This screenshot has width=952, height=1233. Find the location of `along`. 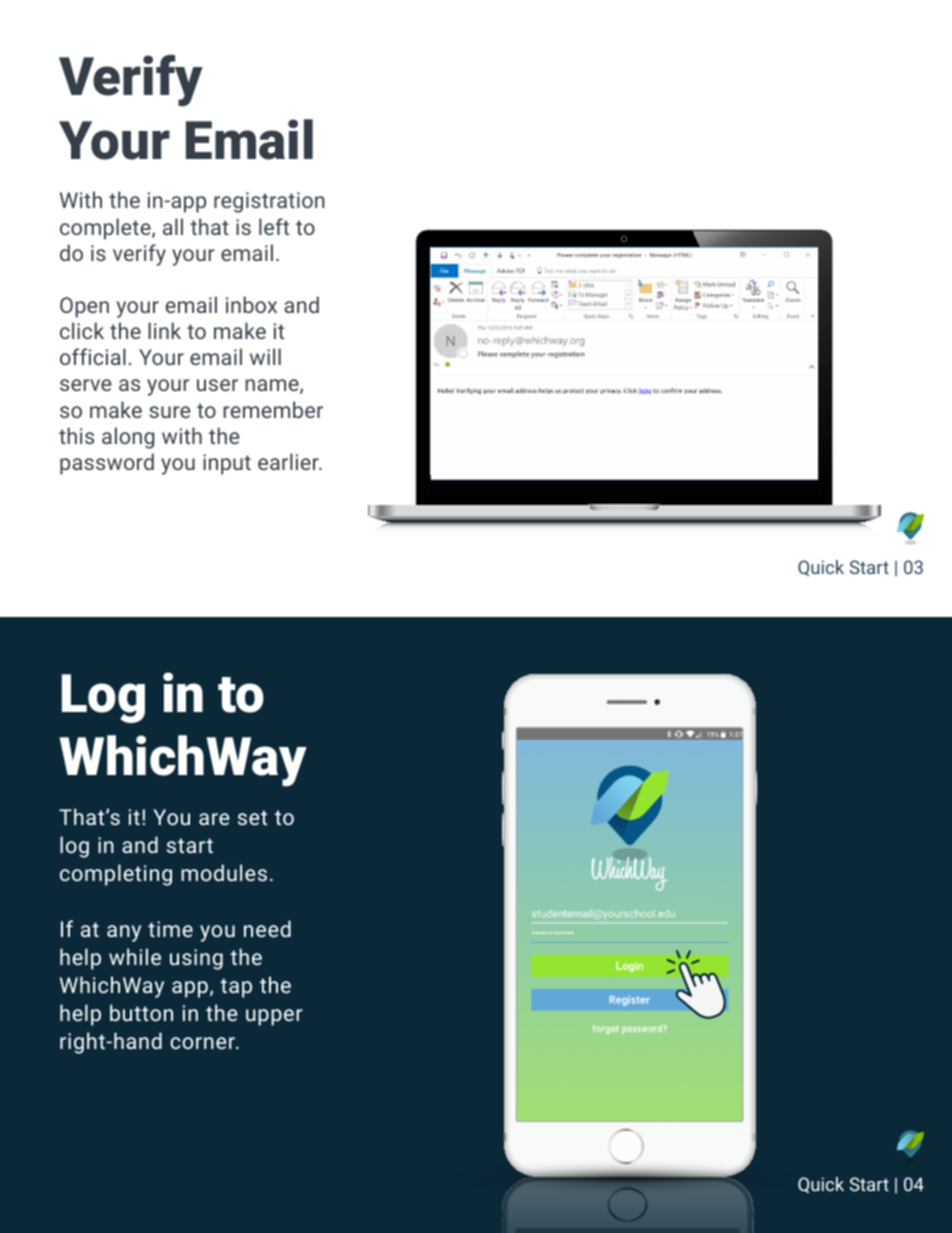

along is located at coordinates (128, 438).
